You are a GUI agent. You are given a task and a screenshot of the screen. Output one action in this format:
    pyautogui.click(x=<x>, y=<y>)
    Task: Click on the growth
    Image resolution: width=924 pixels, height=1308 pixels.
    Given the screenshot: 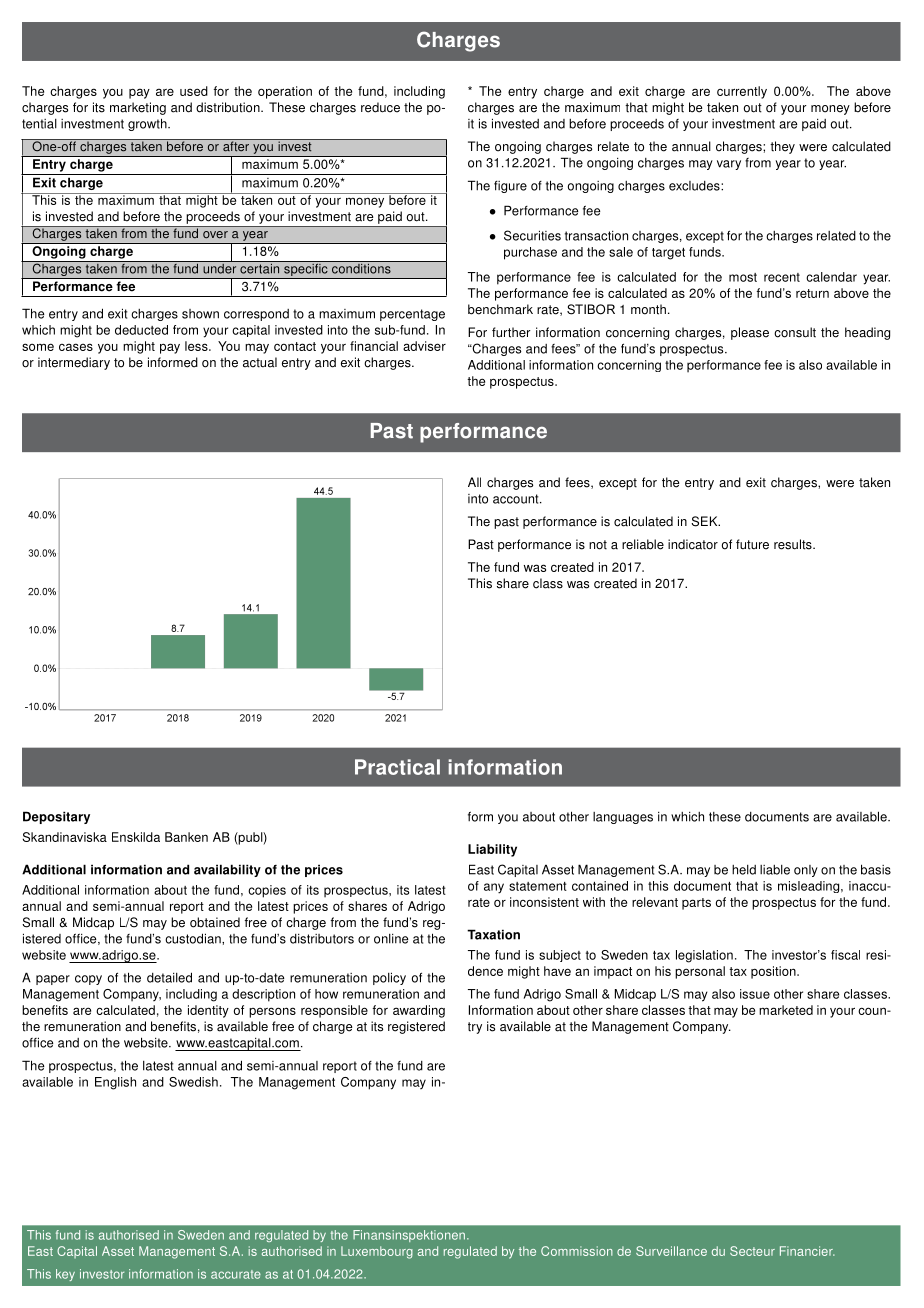 What is the action you would take?
    pyautogui.click(x=148, y=124)
